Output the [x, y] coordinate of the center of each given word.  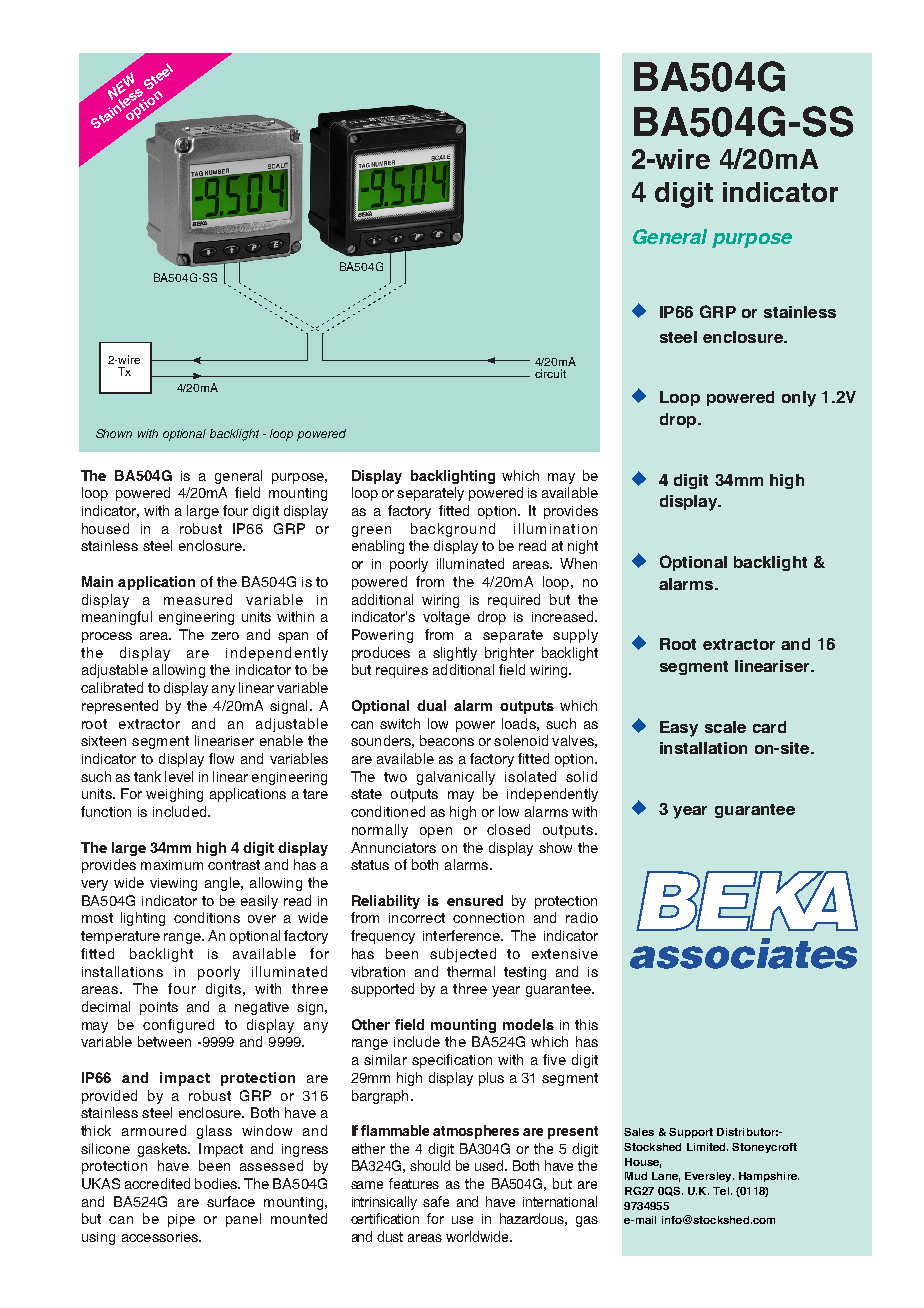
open [436, 832]
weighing [174, 795]
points [159, 1008]
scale [725, 727]
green [371, 531]
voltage [446, 618]
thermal [471, 971]
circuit [550, 373]
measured [198, 599]
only [799, 399]
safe [436, 1201]
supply [575, 636]
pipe [181, 1220]
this [586, 1024]
